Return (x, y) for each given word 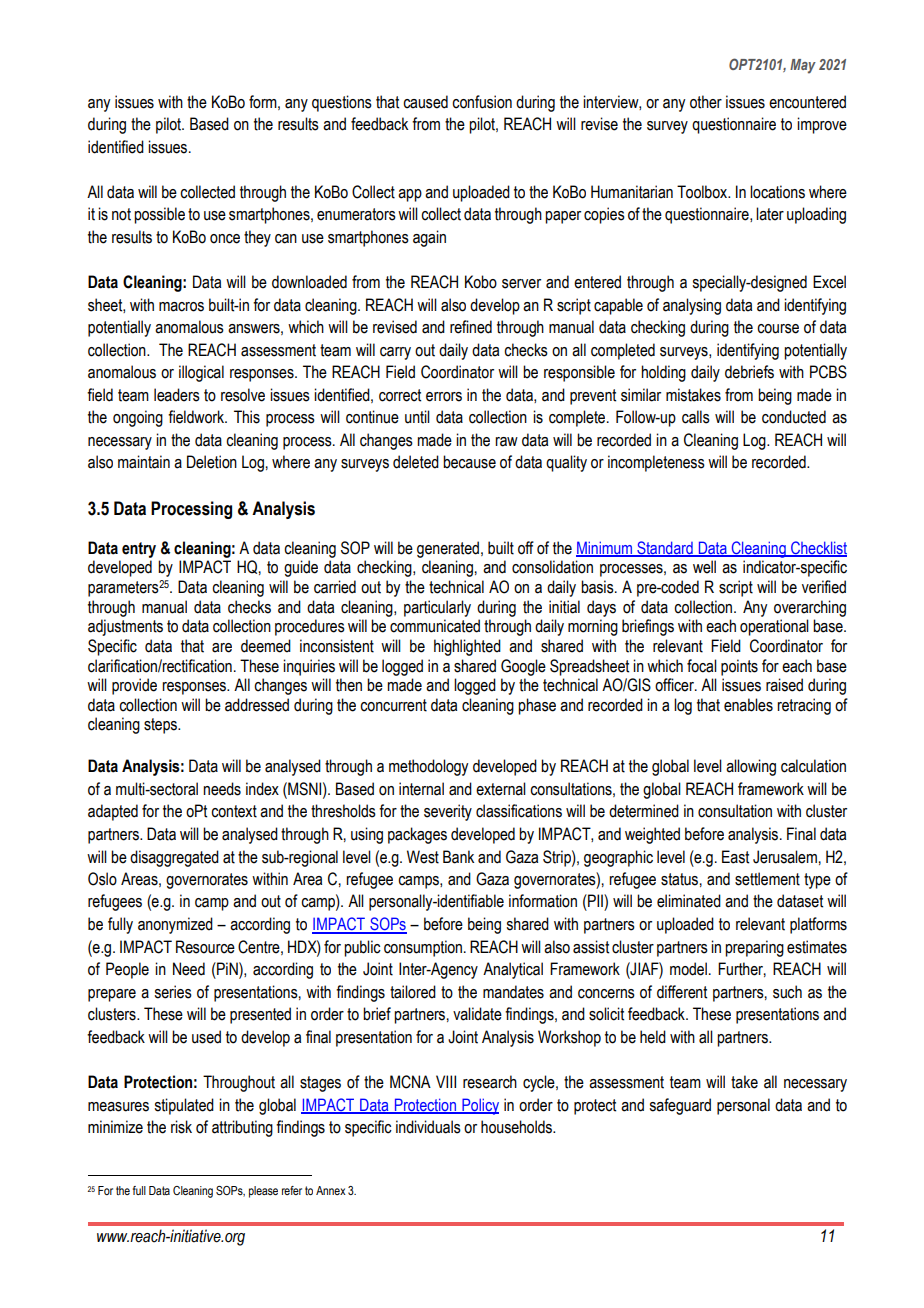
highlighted (467, 647)
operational (774, 627)
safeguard (680, 1106)
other (706, 102)
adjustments (125, 627)
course (778, 329)
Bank (458, 857)
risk (181, 1127)
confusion (482, 102)
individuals (428, 1127)
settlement (767, 879)
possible (159, 215)
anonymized (175, 925)
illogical (201, 373)
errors (444, 397)
